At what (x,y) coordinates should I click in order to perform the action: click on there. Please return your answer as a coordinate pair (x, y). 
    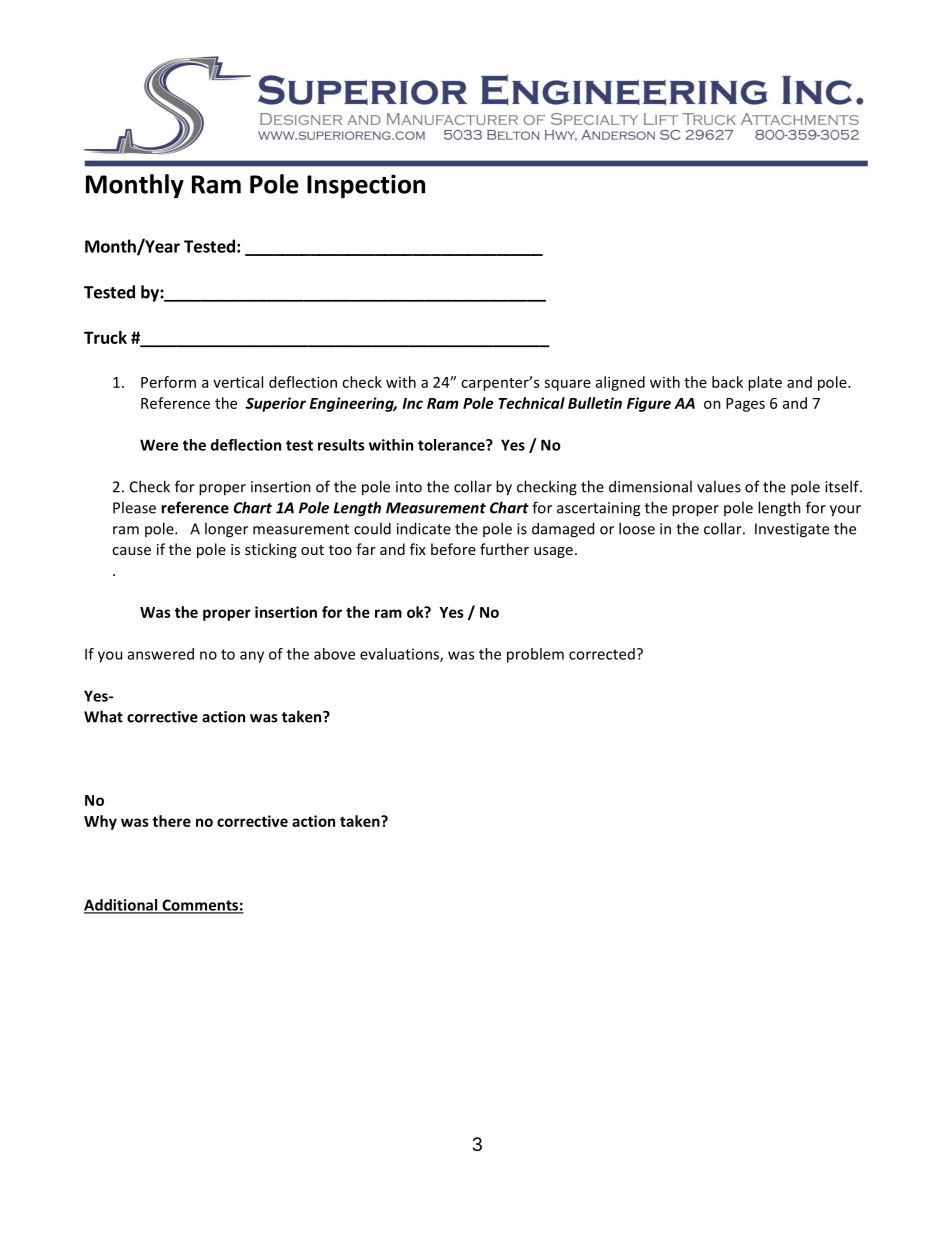
    Looking at the image, I should click on (171, 821).
